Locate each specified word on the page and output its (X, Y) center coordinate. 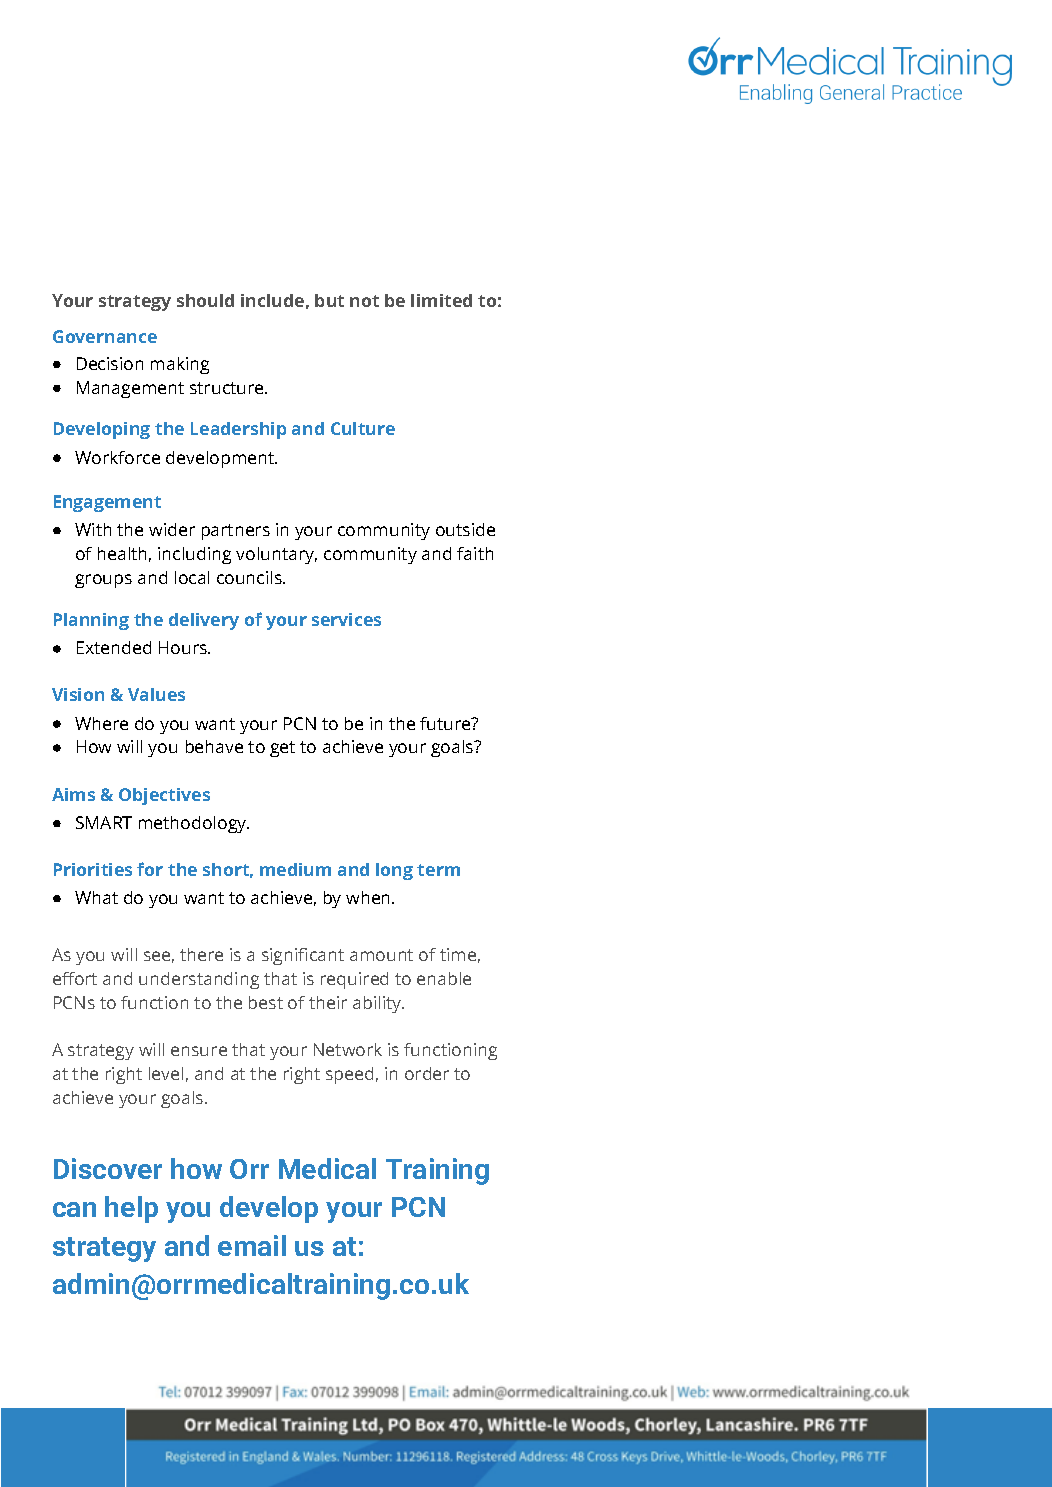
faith (475, 553)
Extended (114, 647)
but (329, 300)
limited (441, 300)
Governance (105, 336)
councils (250, 577)
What (96, 897)
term (438, 870)
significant (303, 956)
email (252, 1245)
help (131, 1209)
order (427, 1073)
